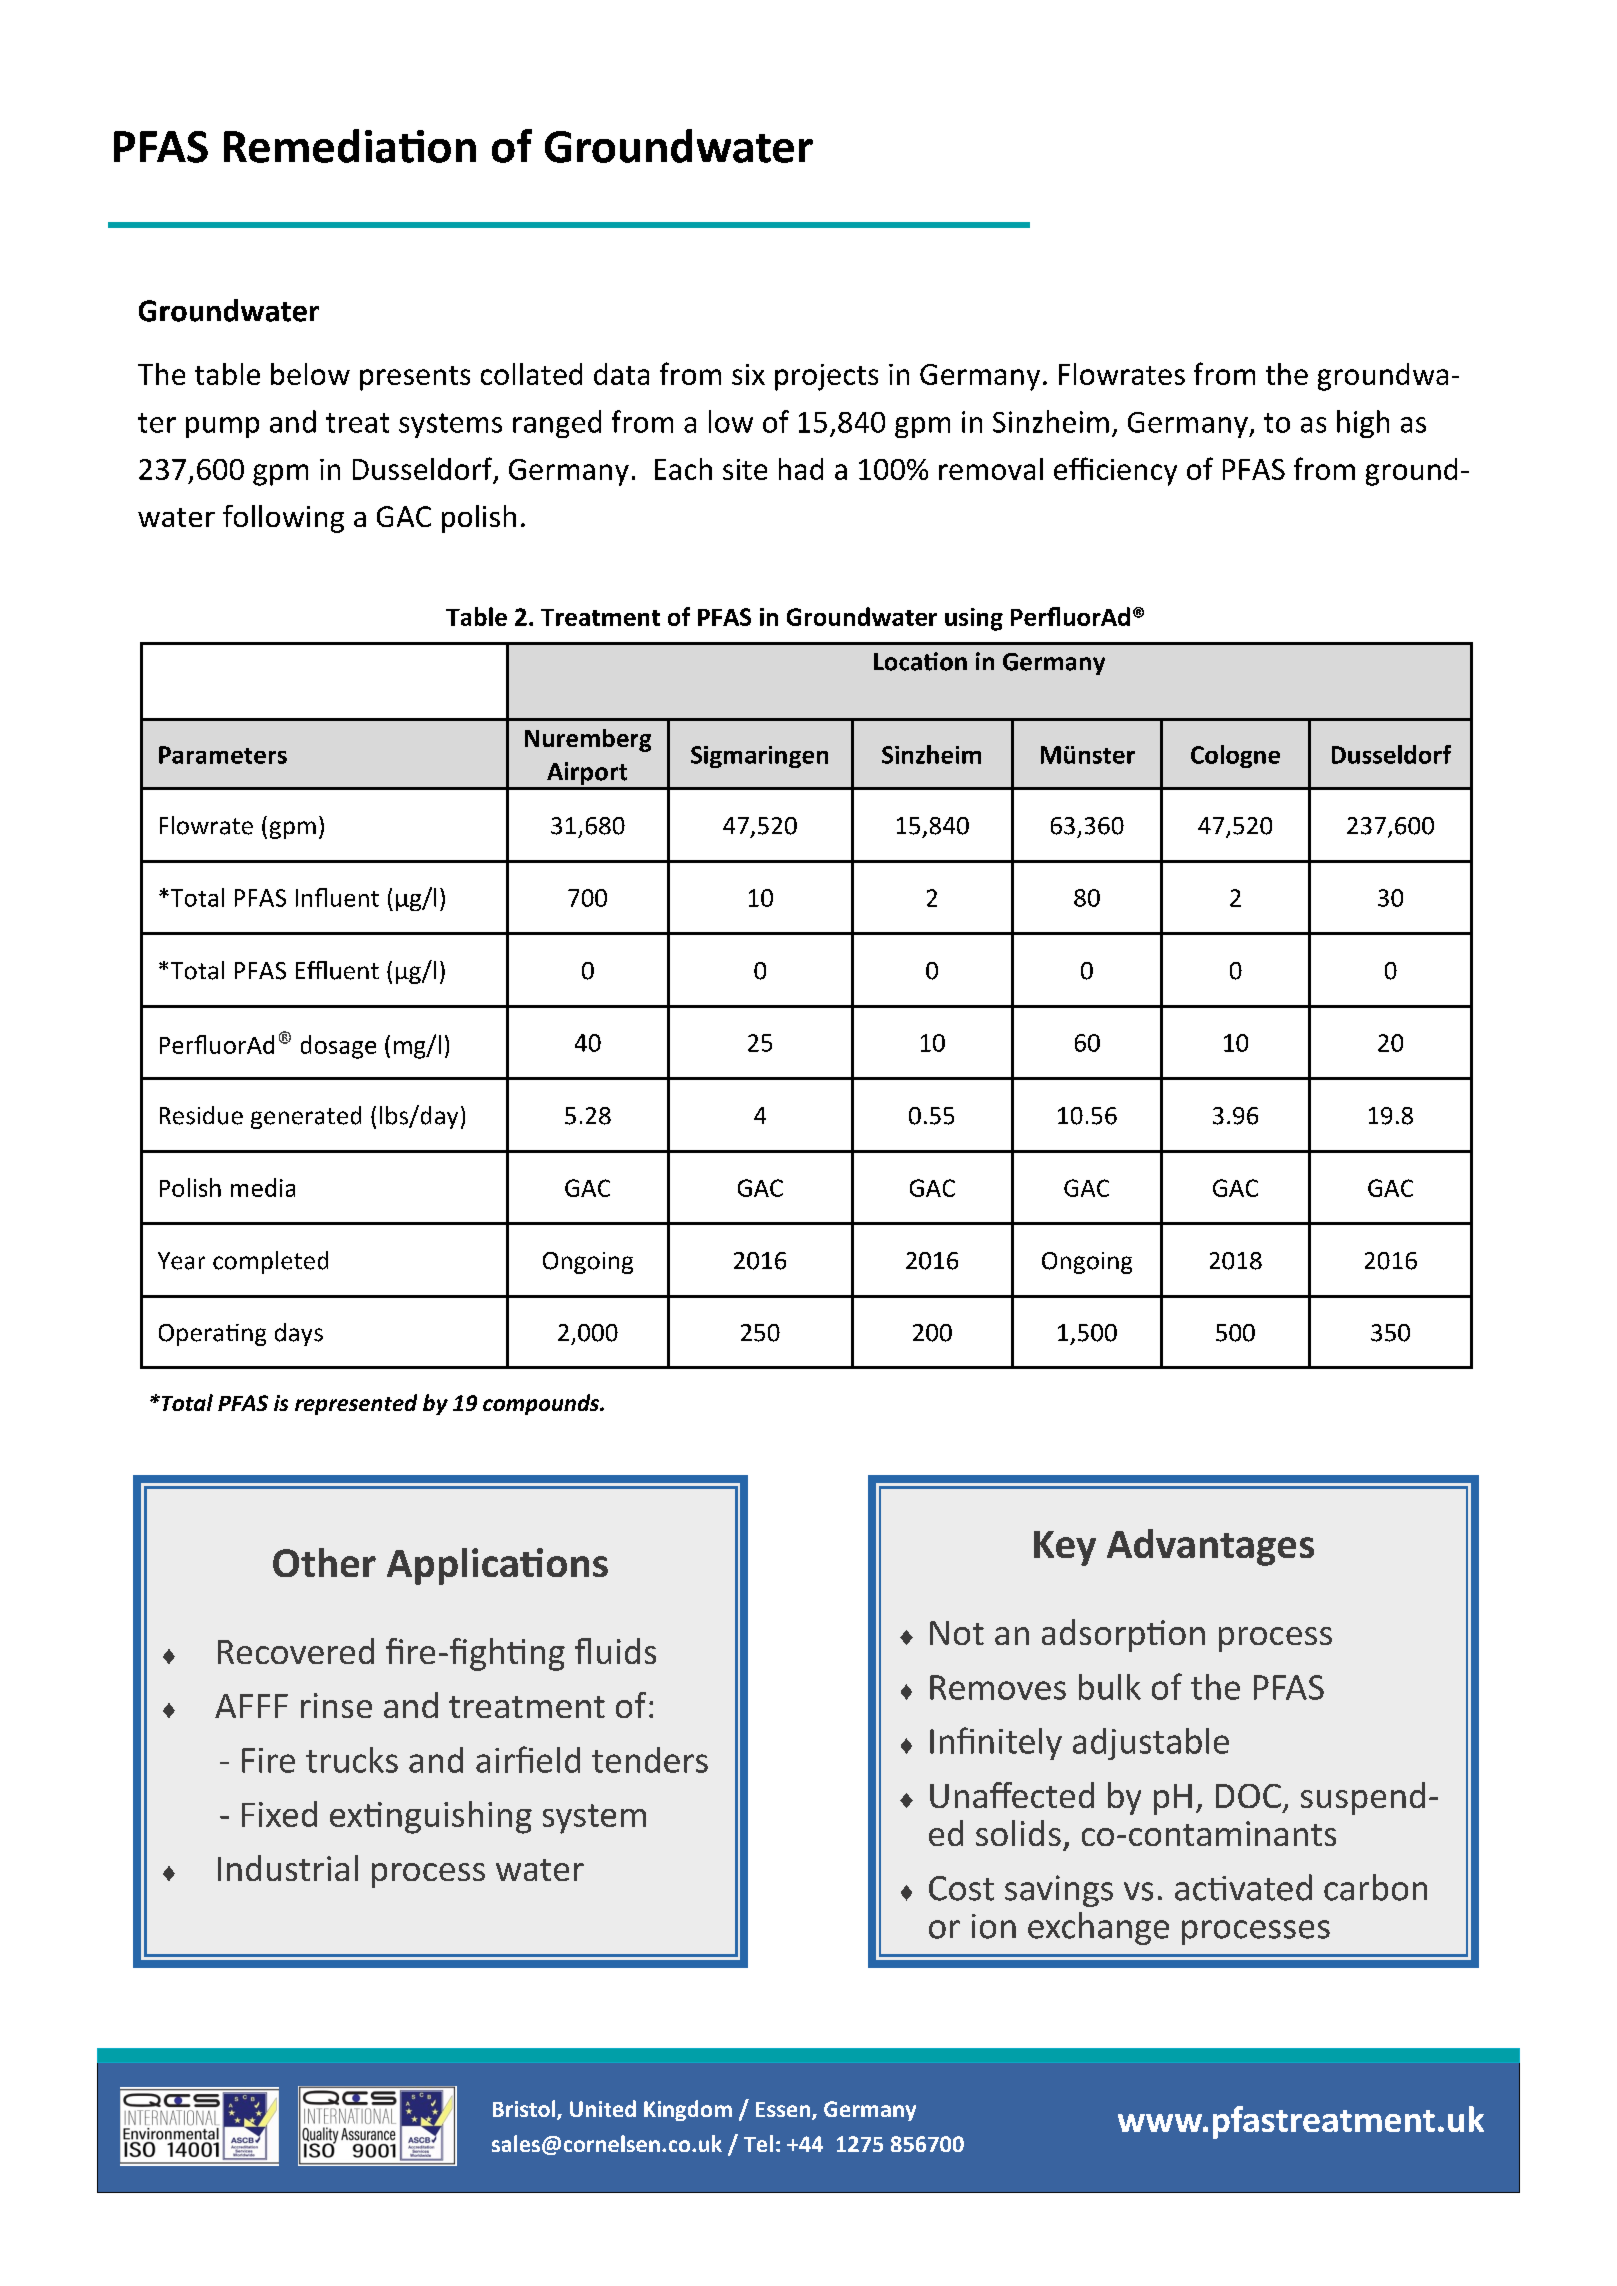 The image size is (1617, 2286). What do you see at coordinates (310, 374) in the document?
I see `below` at bounding box center [310, 374].
